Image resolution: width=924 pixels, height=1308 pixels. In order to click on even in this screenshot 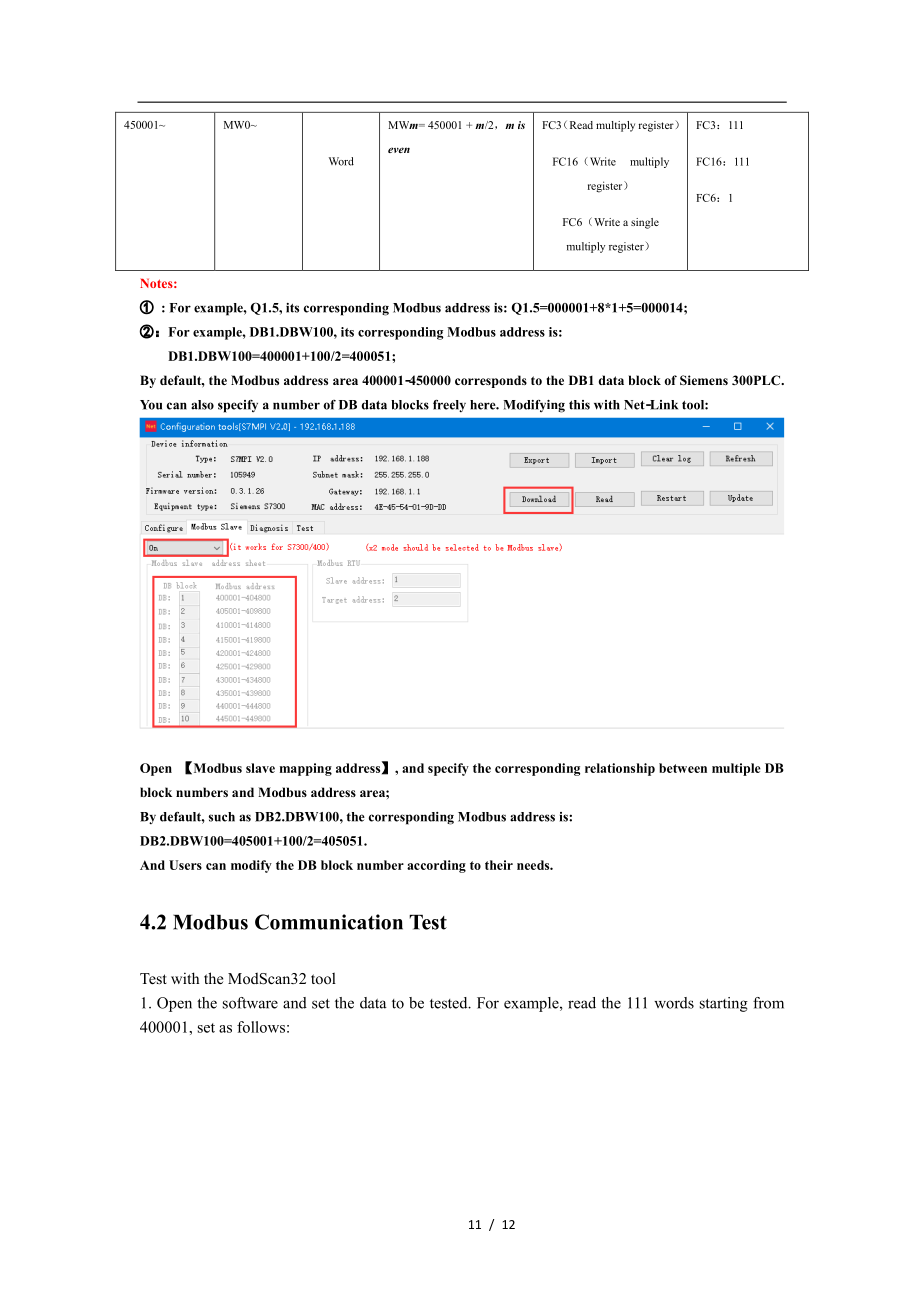, I will do `click(399, 150)`.
